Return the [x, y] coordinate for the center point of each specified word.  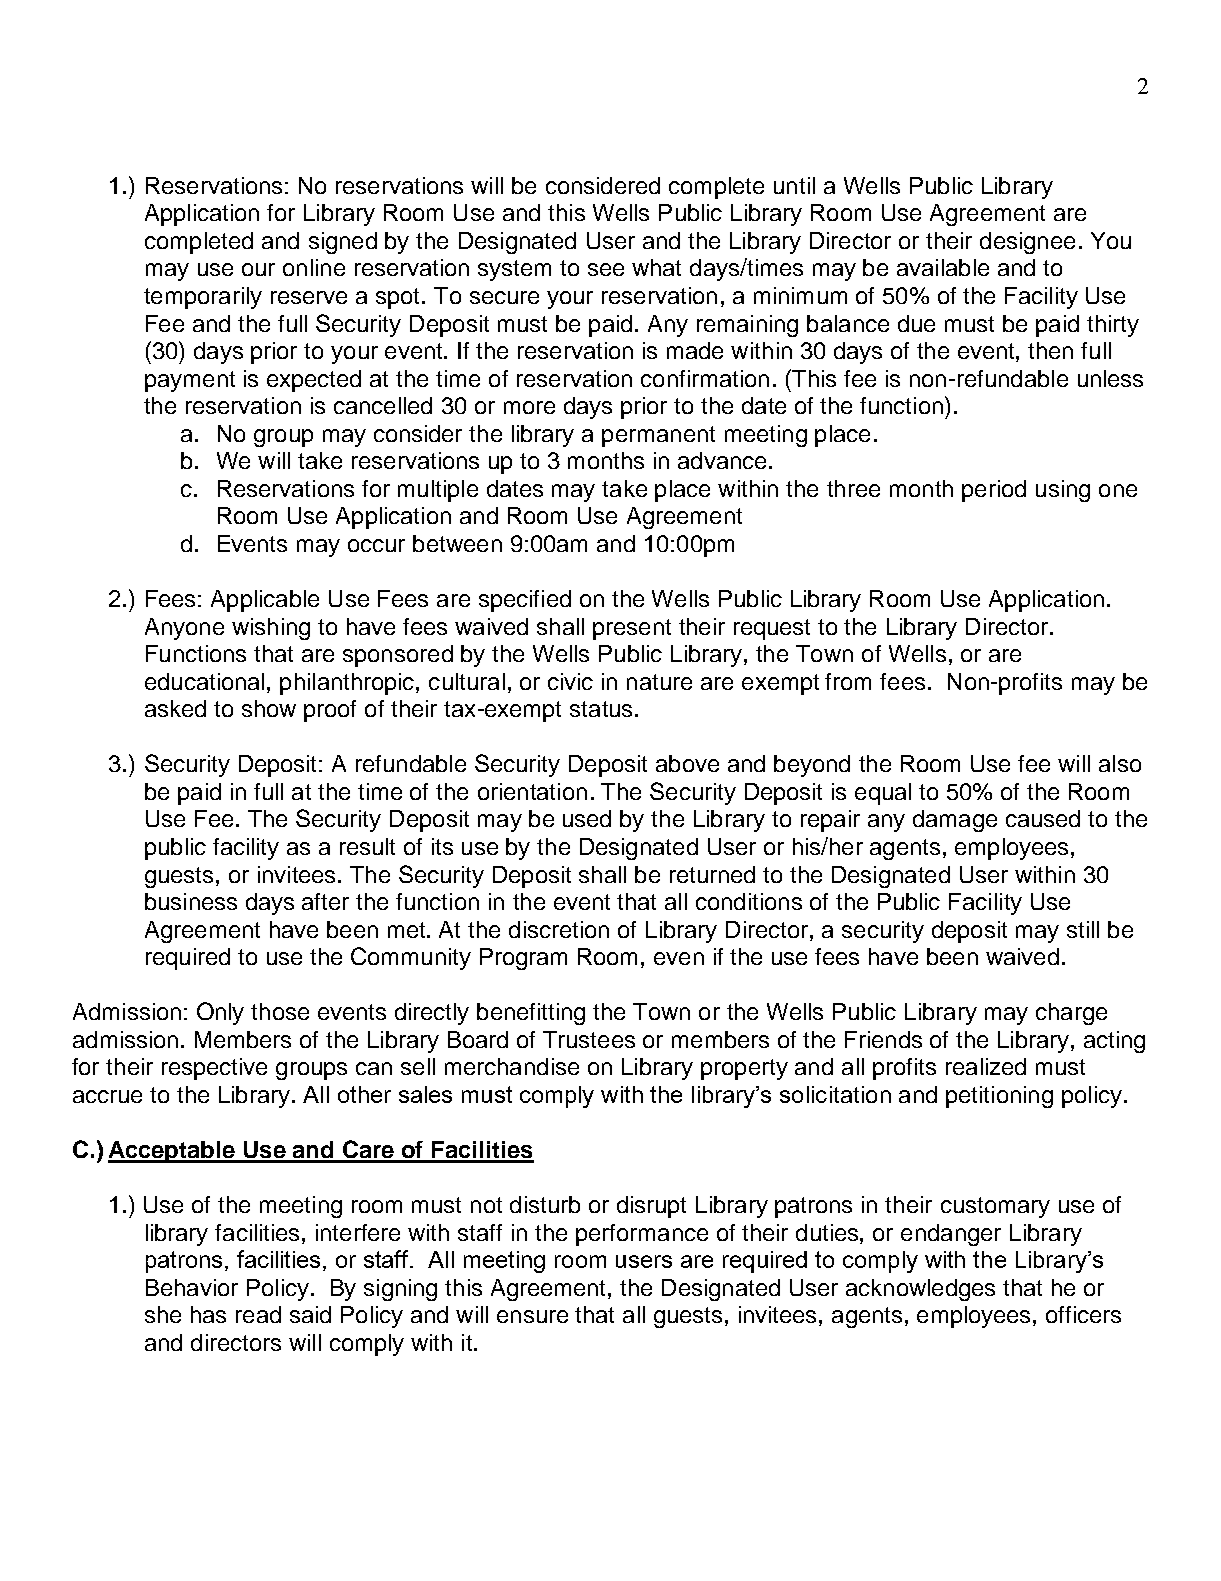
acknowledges [920, 1290]
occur [376, 545]
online [314, 267]
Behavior [192, 1287]
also [1120, 763]
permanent [658, 436]
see [606, 269]
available [943, 267]
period [994, 491]
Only [220, 1013]
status [601, 709]
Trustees [589, 1039]
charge [1071, 1014]
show [269, 708]
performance [642, 1235]
